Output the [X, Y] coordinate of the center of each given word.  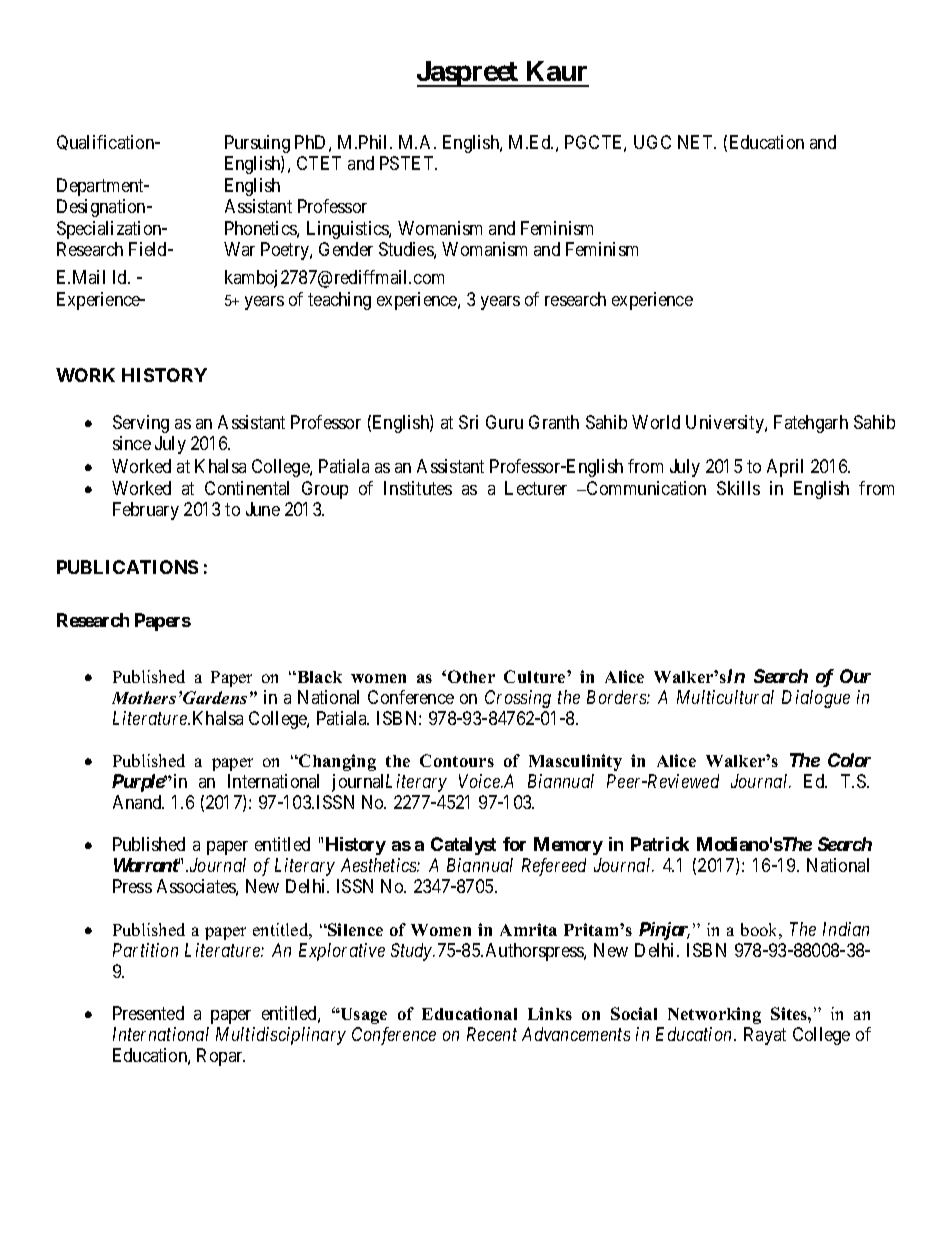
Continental [247, 488]
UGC [652, 142]
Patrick [660, 844]
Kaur [557, 71]
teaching [339, 301]
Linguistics [348, 230]
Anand [138, 802]
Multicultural [725, 697]
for [514, 844]
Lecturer [536, 488]
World [656, 422]
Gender [346, 249]
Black [318, 677]
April [785, 468]
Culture [536, 676]
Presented [148, 1013]
